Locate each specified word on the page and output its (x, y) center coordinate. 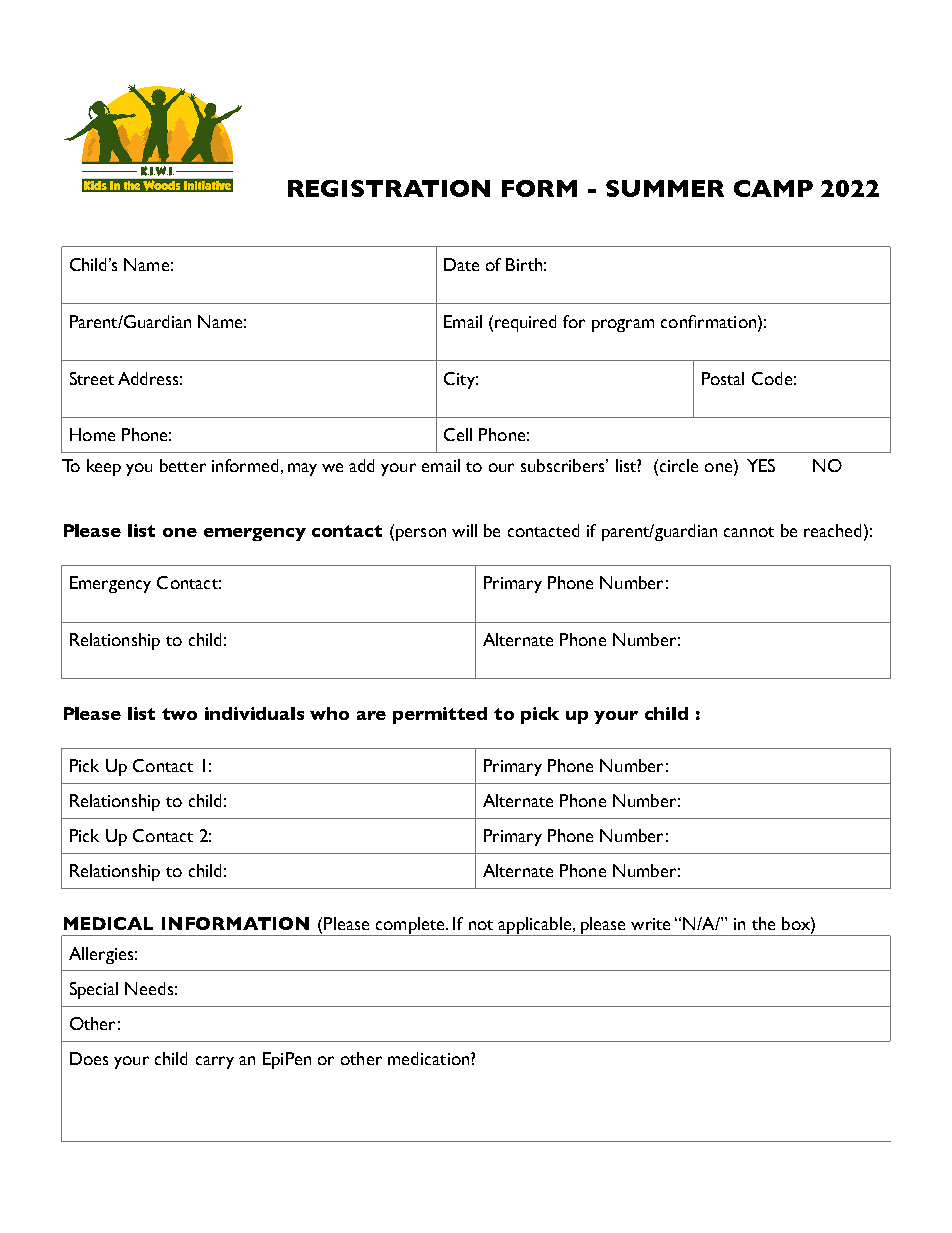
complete (410, 926)
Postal (723, 378)
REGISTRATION (389, 188)
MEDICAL (108, 923)
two (179, 714)
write (650, 924)
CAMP (773, 188)
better (183, 465)
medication (430, 1058)
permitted (440, 715)
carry (215, 1062)
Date (461, 264)
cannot (749, 532)
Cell (458, 434)
